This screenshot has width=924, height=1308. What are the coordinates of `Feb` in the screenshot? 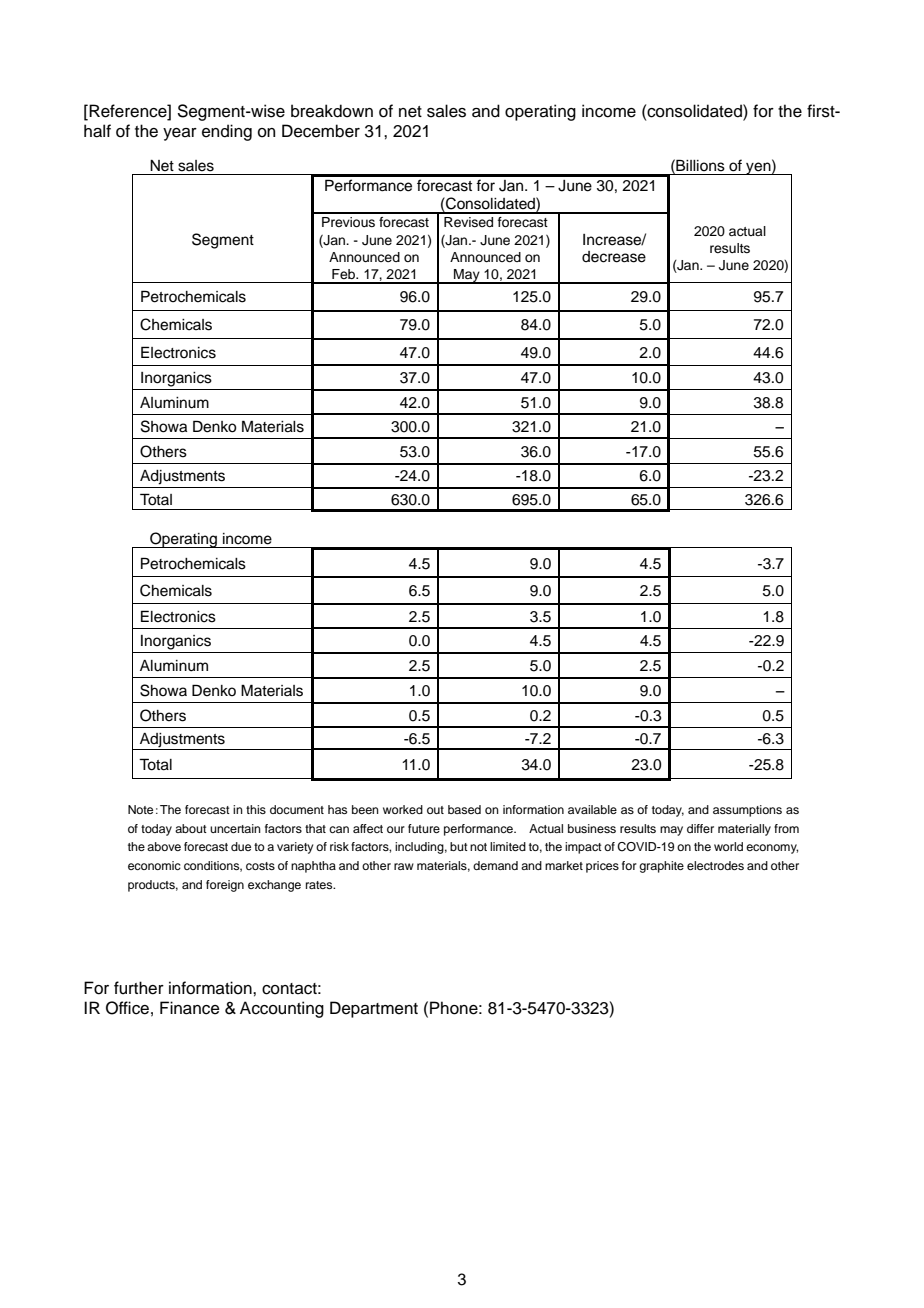 It's located at (345, 274).
